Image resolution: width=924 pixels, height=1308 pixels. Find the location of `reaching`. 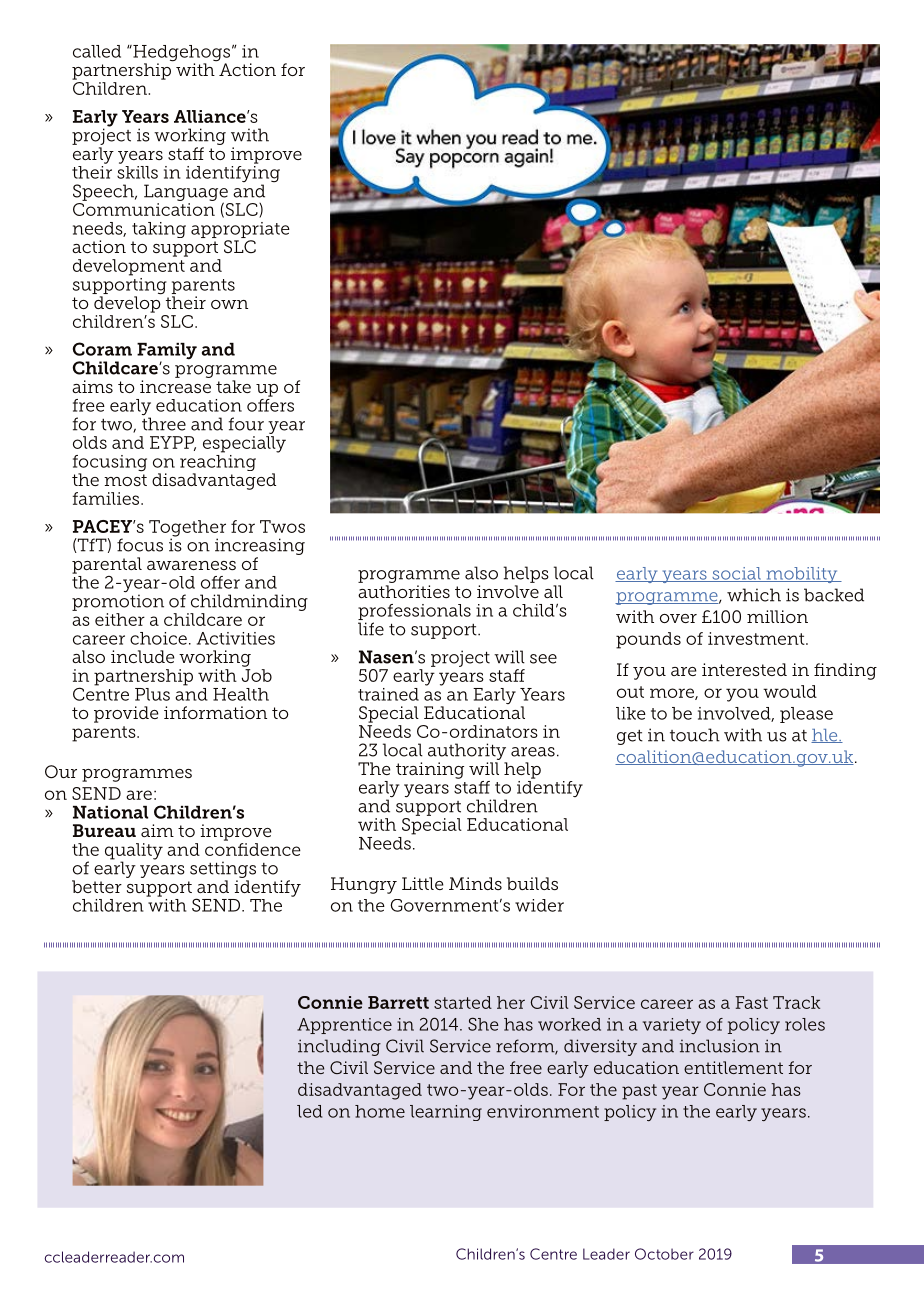

reaching is located at coordinates (218, 463).
